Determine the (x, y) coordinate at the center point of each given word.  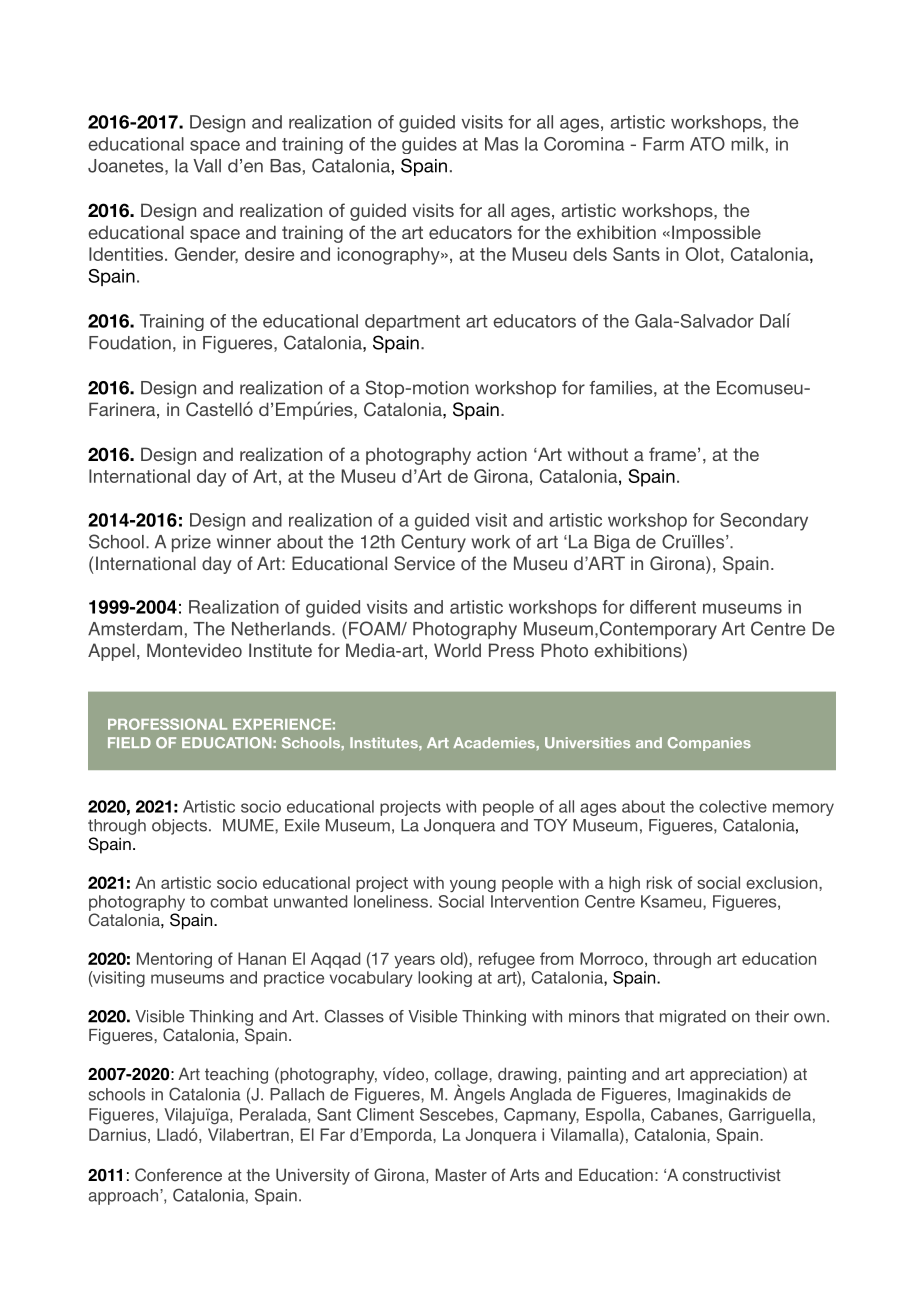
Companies (709, 744)
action (502, 454)
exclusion (783, 882)
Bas (285, 166)
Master (461, 1175)
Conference (178, 1175)
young (473, 886)
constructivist (732, 1175)
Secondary (764, 522)
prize (191, 543)
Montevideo (194, 650)
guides (429, 145)
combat (239, 901)
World (457, 650)
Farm (663, 144)
